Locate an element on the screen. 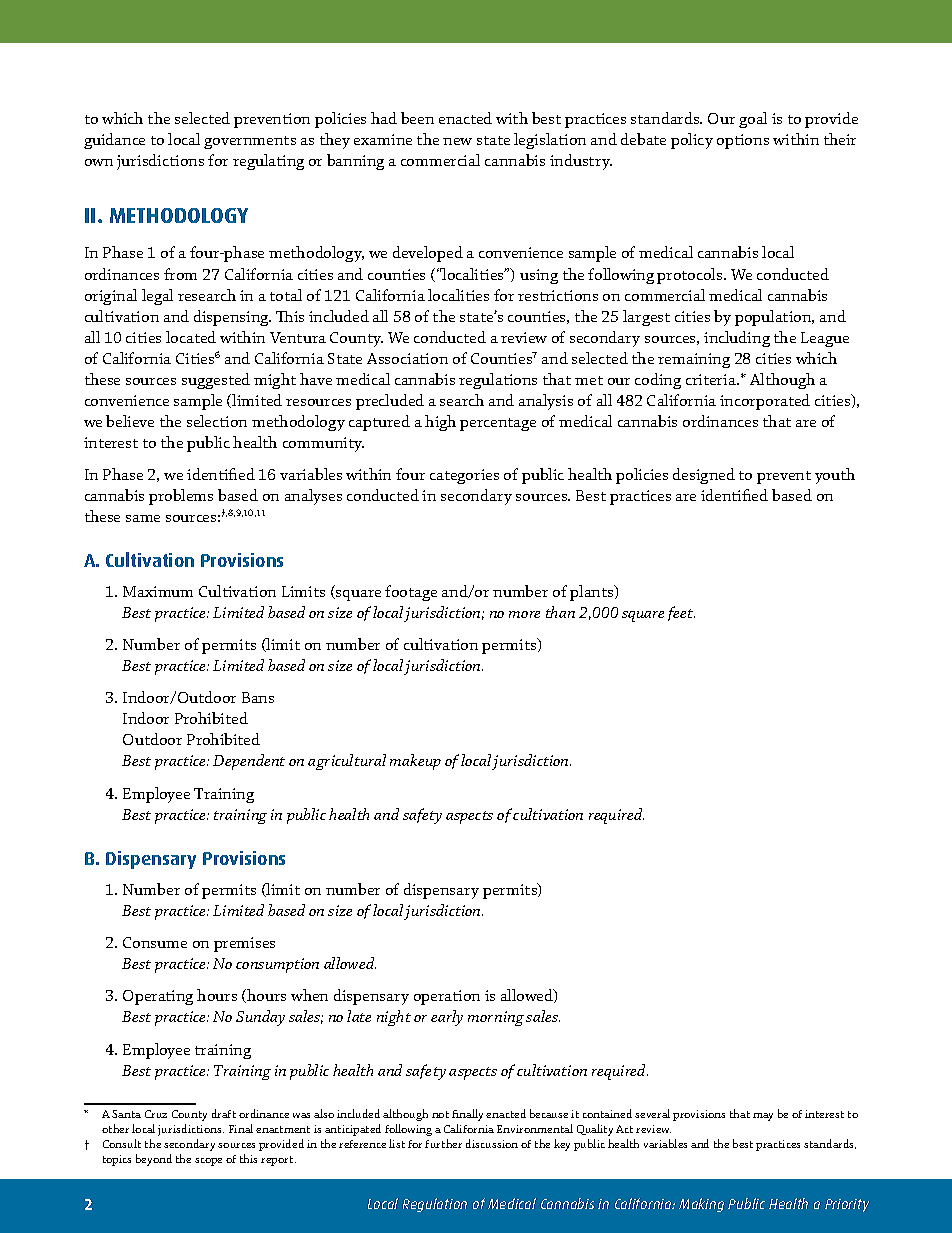 This screenshot has height=1233, width=952. governments is located at coordinates (250, 142).
